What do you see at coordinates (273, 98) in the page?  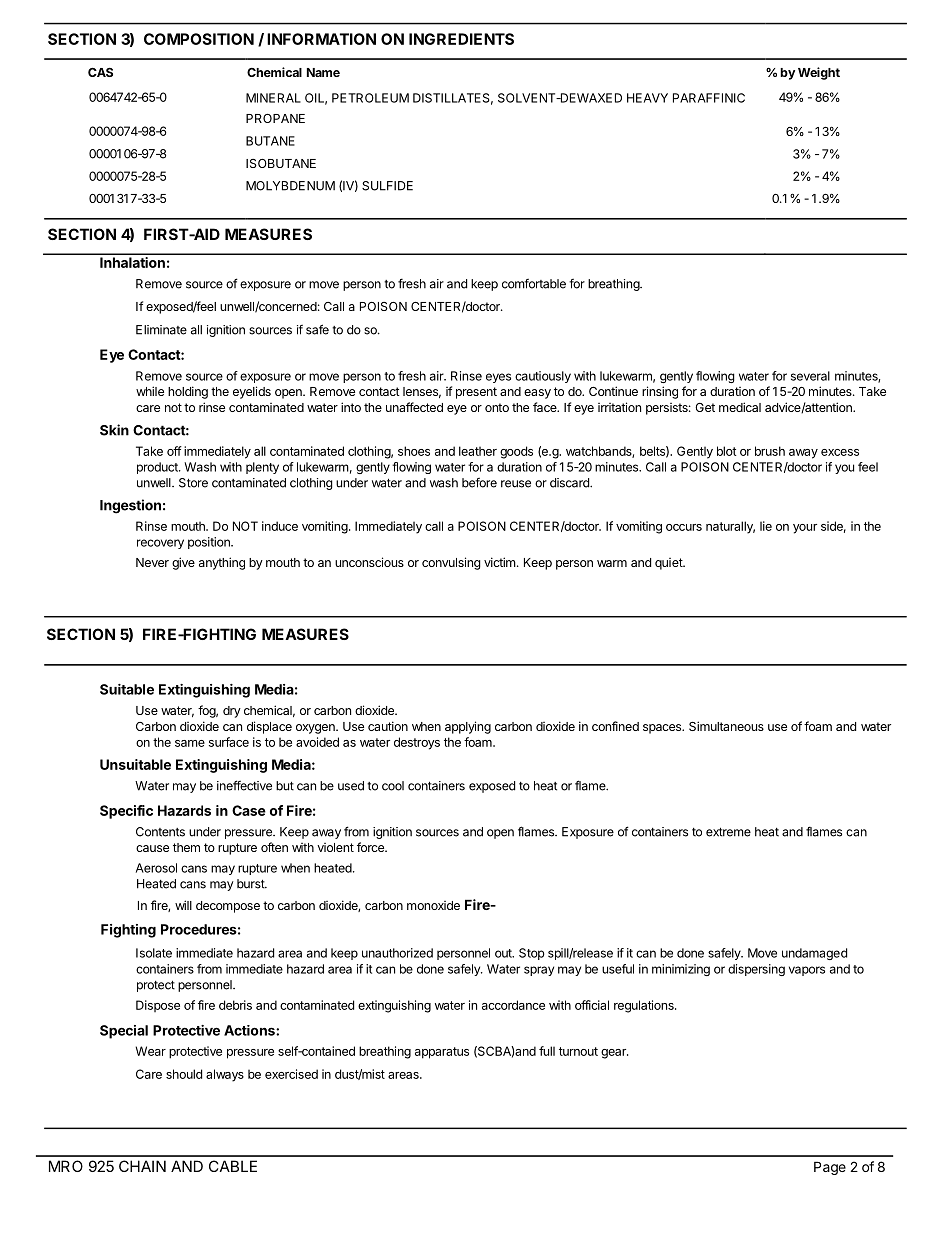 I see `MINERAL` at bounding box center [273, 98].
